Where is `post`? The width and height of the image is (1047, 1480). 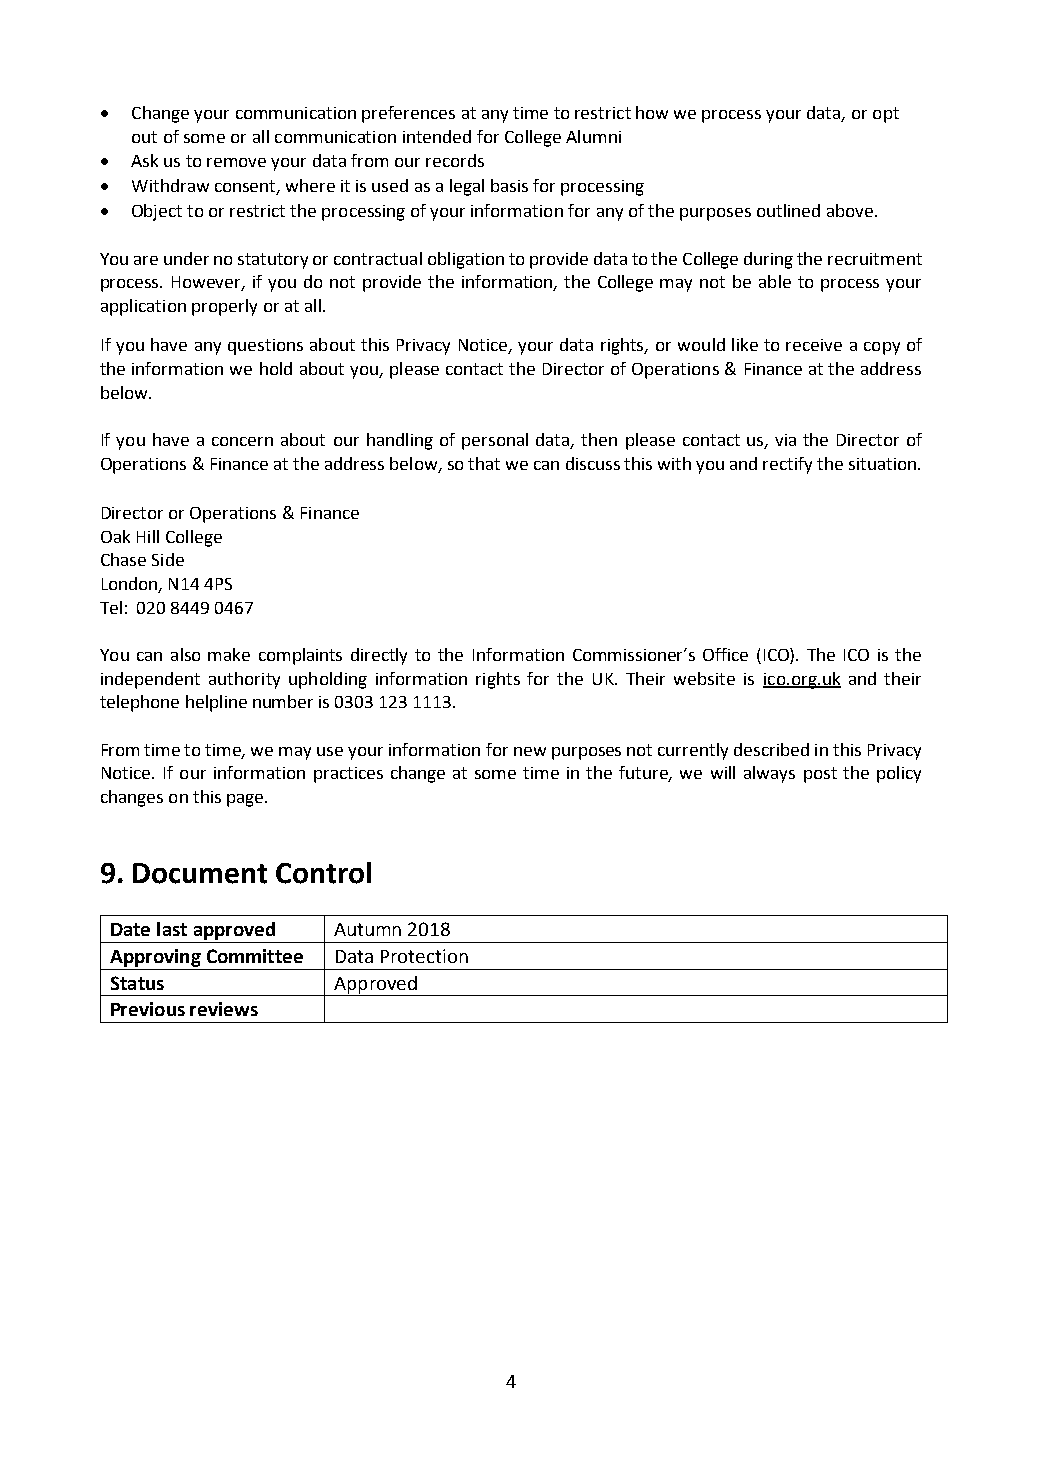 post is located at coordinates (820, 775).
